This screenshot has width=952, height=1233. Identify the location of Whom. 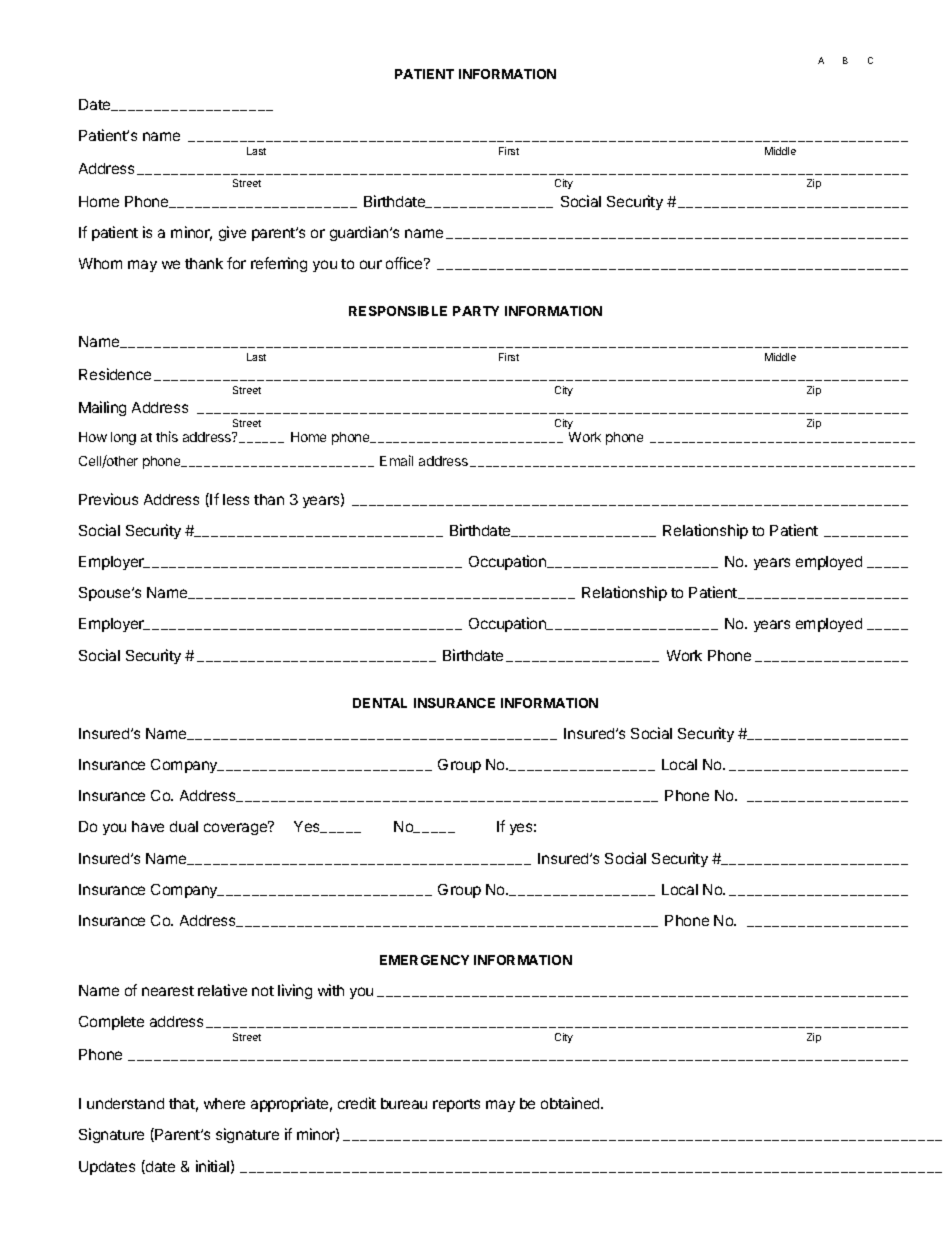
(100, 263).
